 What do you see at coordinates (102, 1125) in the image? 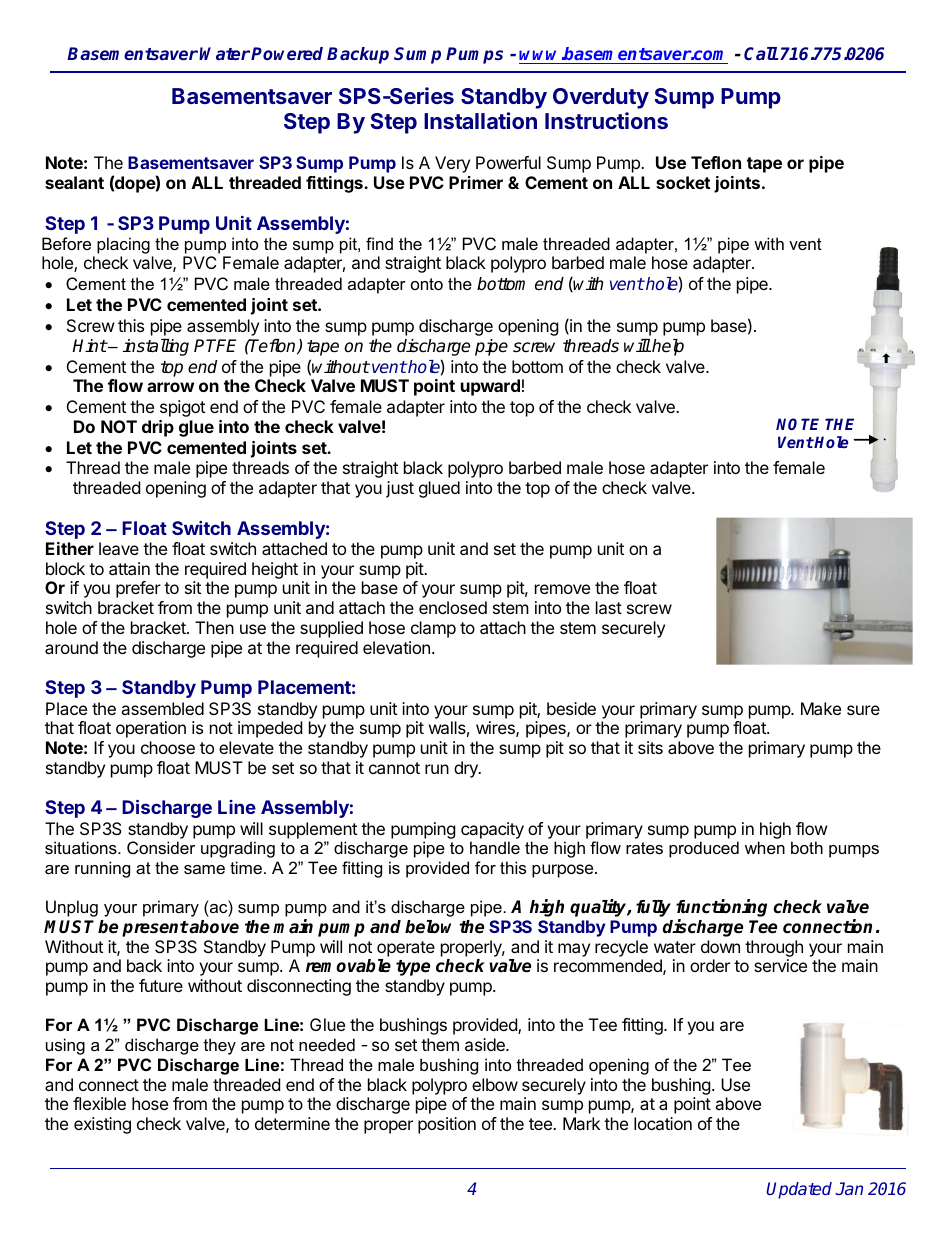
I see `existing` at bounding box center [102, 1125].
